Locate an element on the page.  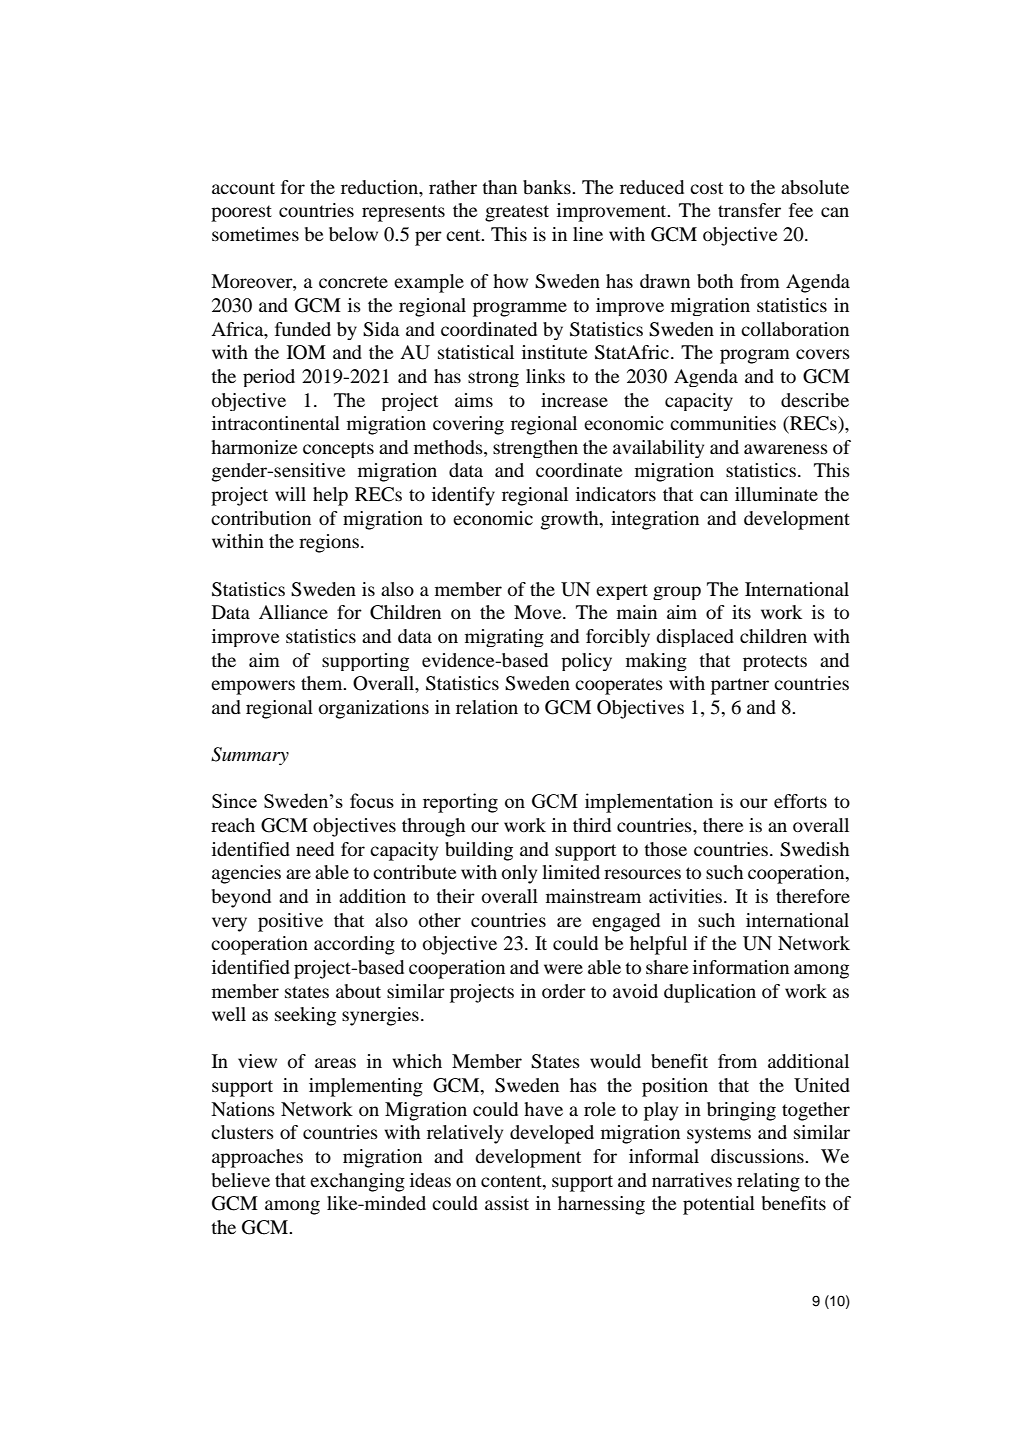
only is located at coordinates (519, 874).
